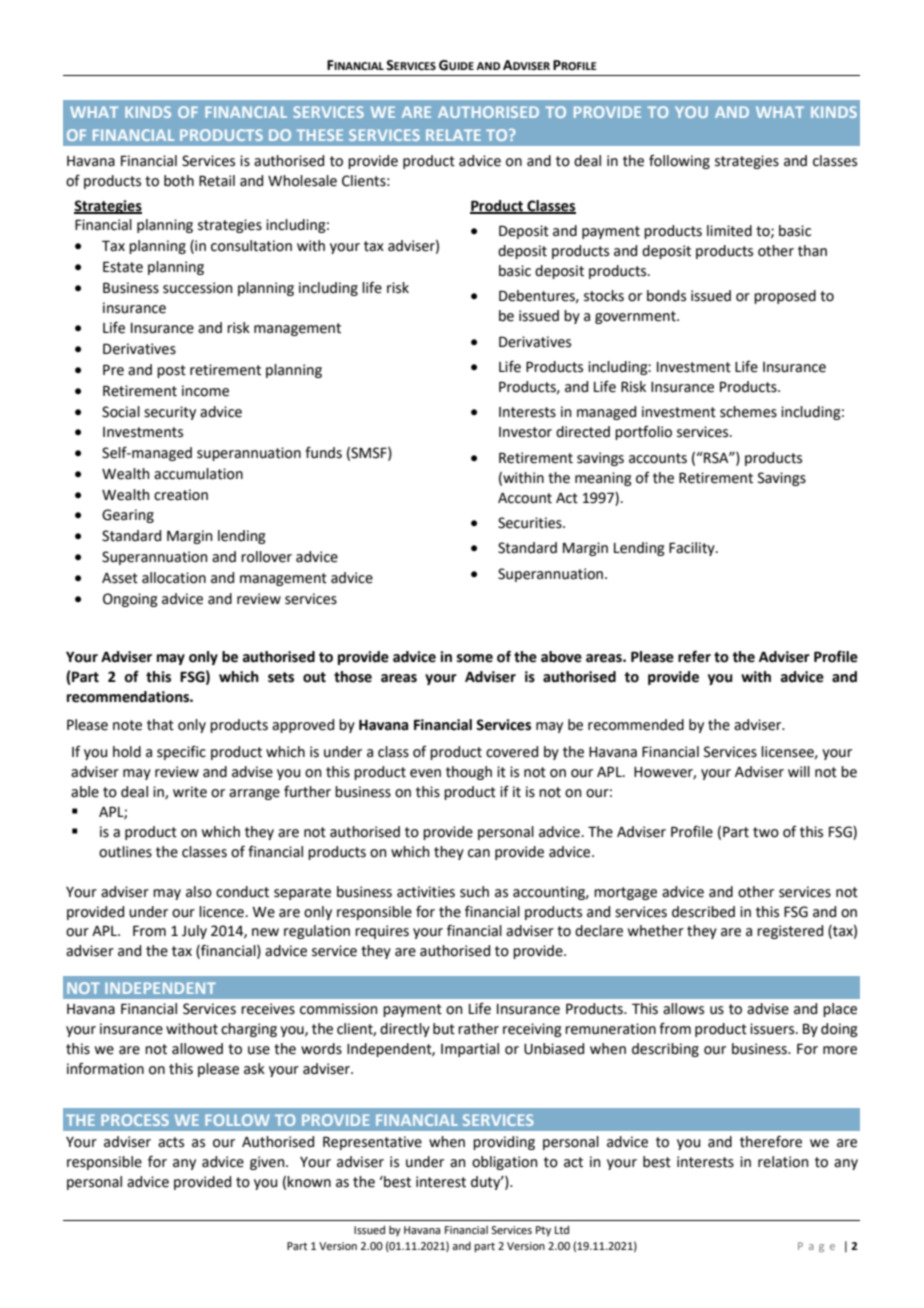  What do you see at coordinates (694, 656) in the image?
I see `refer` at bounding box center [694, 656].
